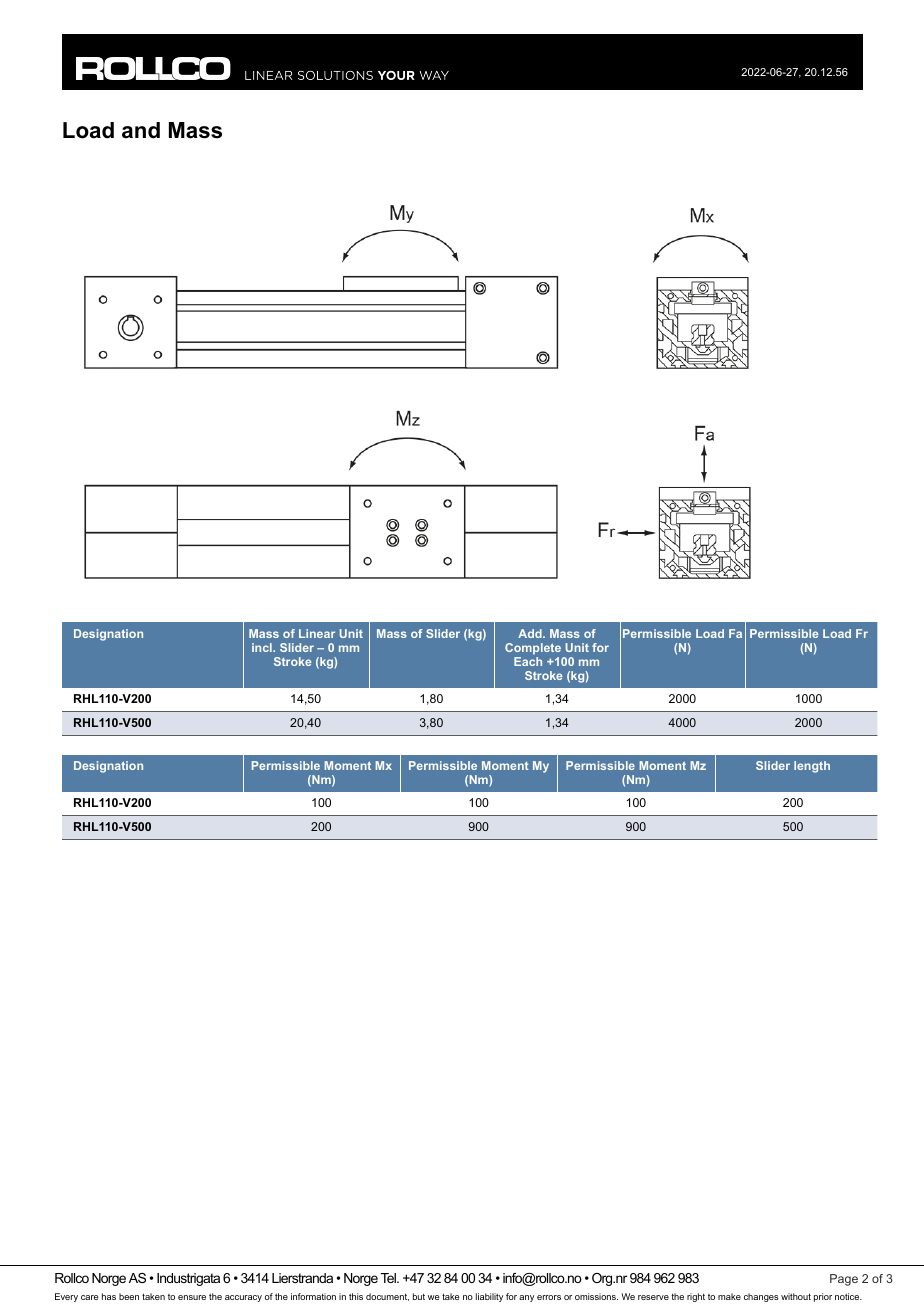  What do you see at coordinates (263, 647) in the screenshot?
I see `incl` at bounding box center [263, 647].
